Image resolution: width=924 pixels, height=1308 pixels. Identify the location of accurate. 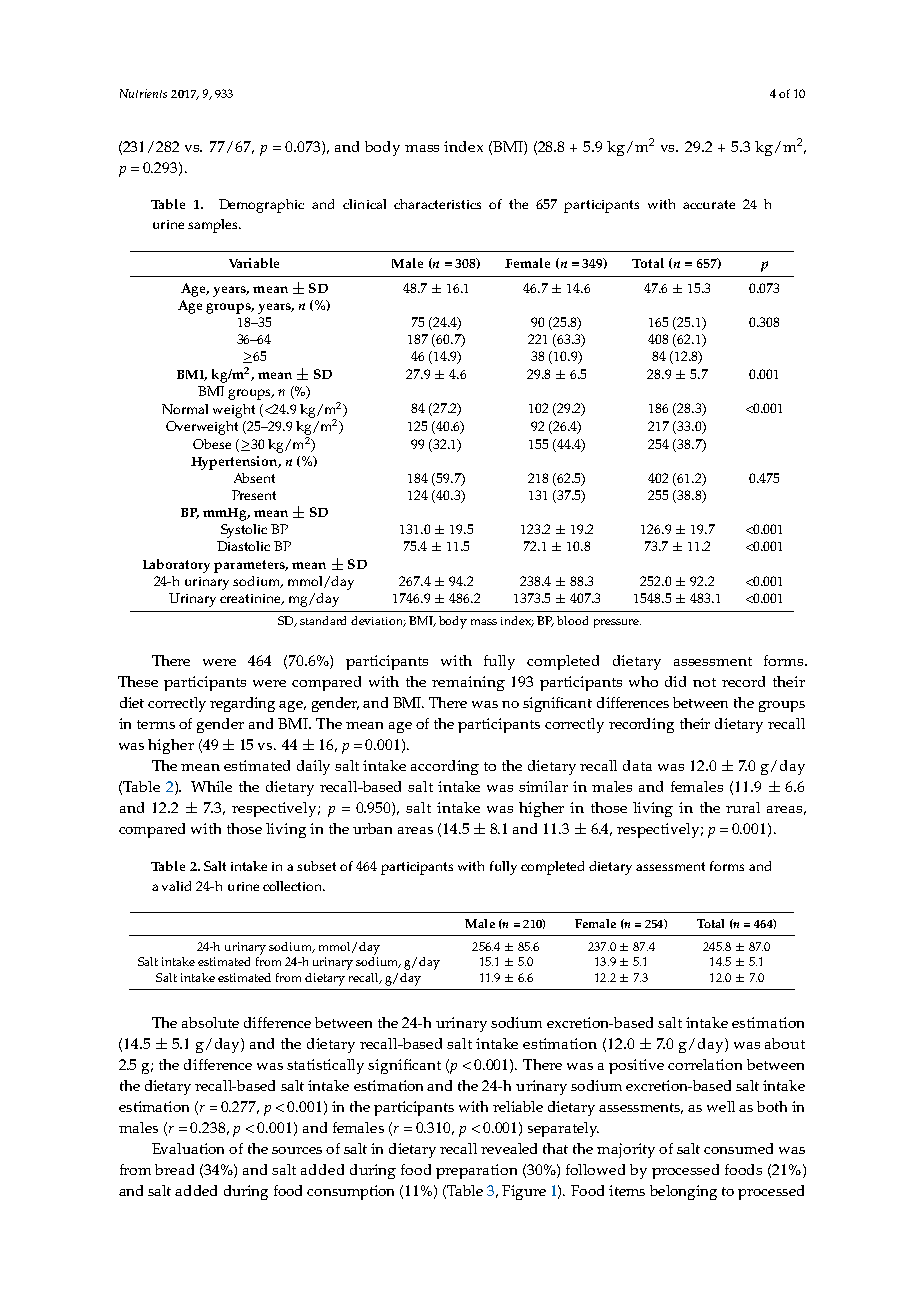
(709, 204).
